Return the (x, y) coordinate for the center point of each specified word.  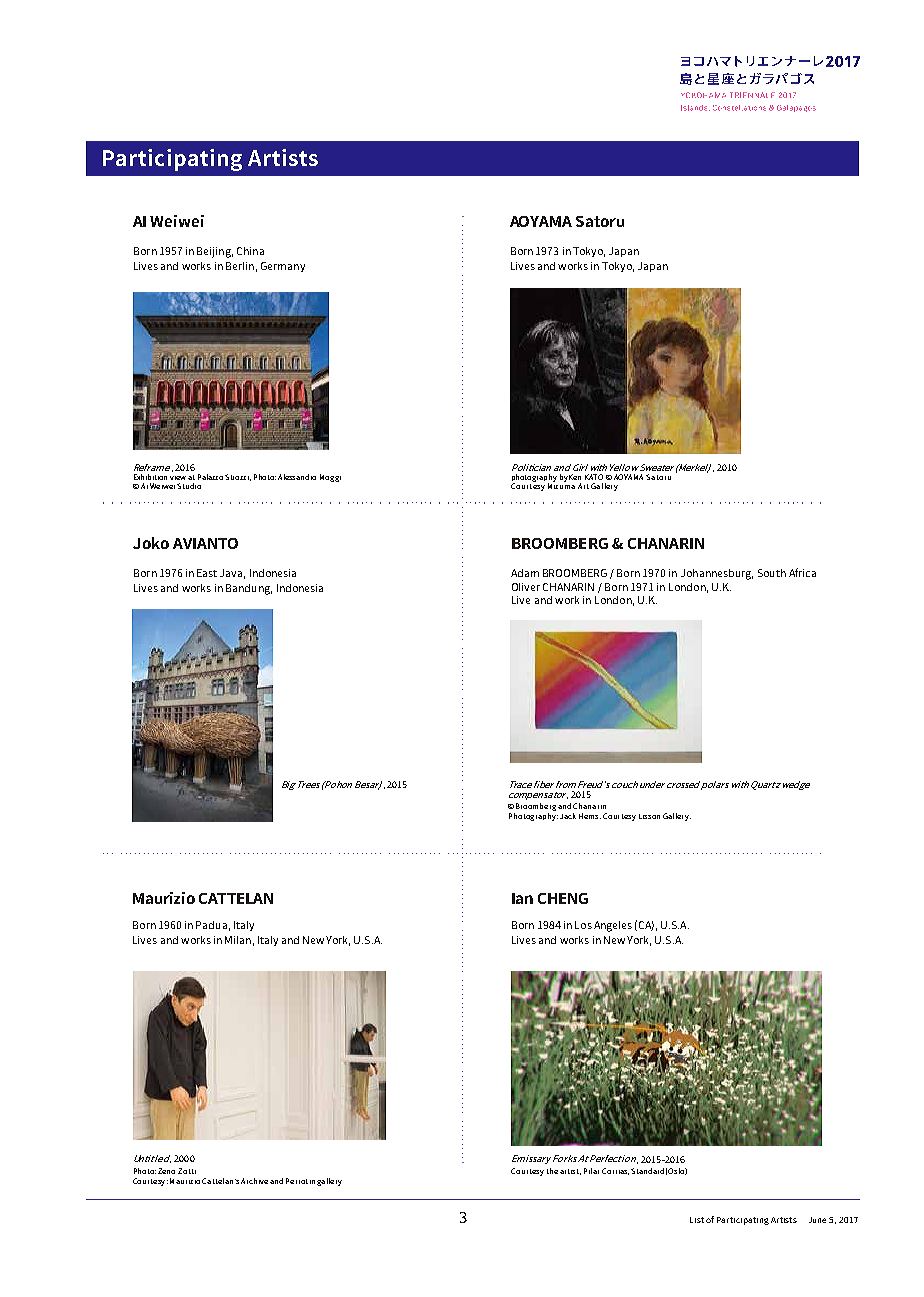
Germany (283, 267)
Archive (254, 1181)
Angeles (613, 926)
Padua (211, 925)
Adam (525, 573)
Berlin (240, 266)
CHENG (563, 898)
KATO (594, 477)
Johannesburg (717, 574)
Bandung (249, 589)
